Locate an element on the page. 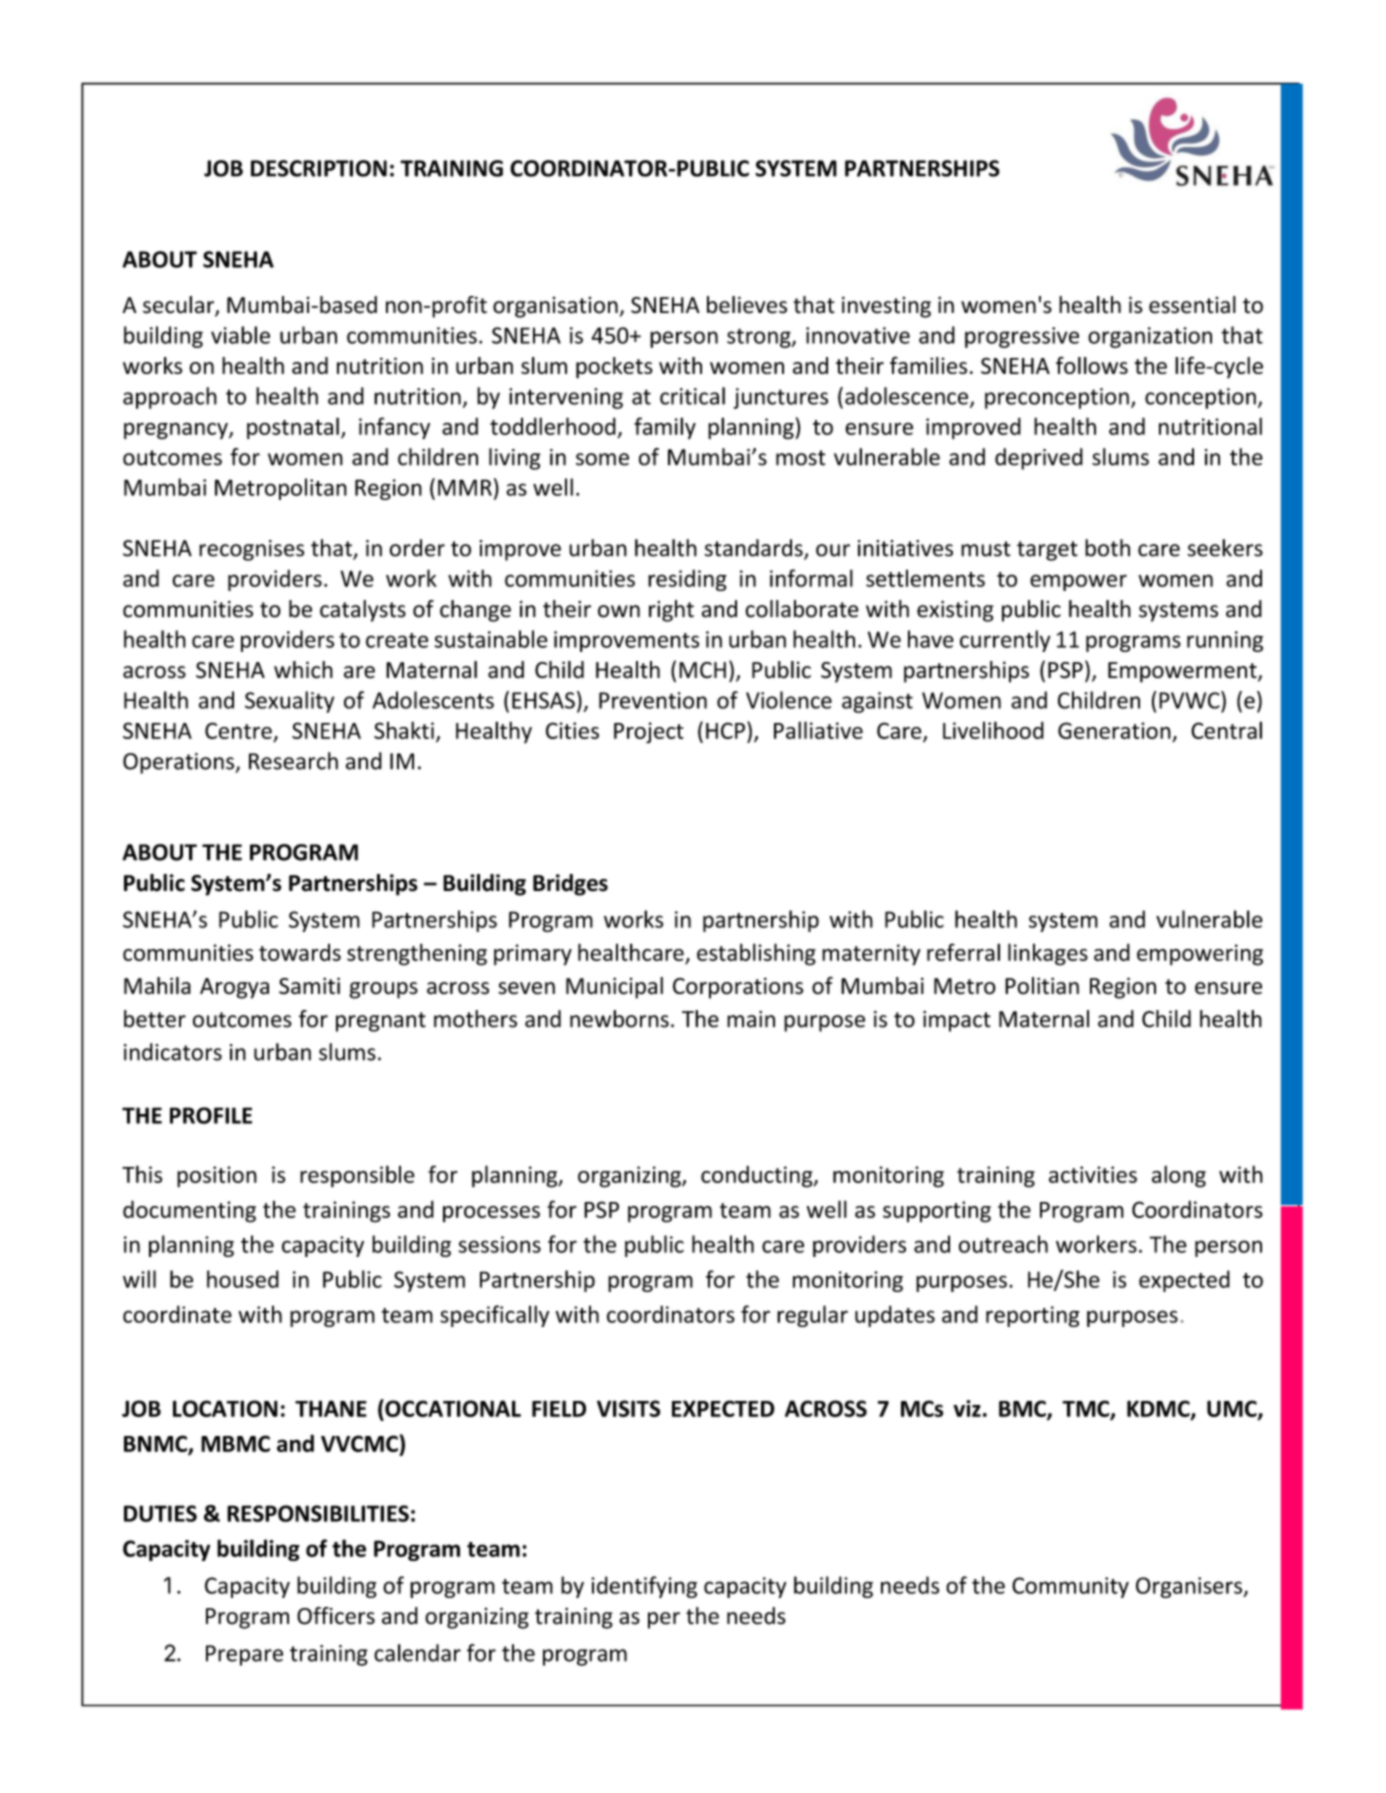 This image has width=1386, height=1793. Officers is located at coordinates (336, 1616).
